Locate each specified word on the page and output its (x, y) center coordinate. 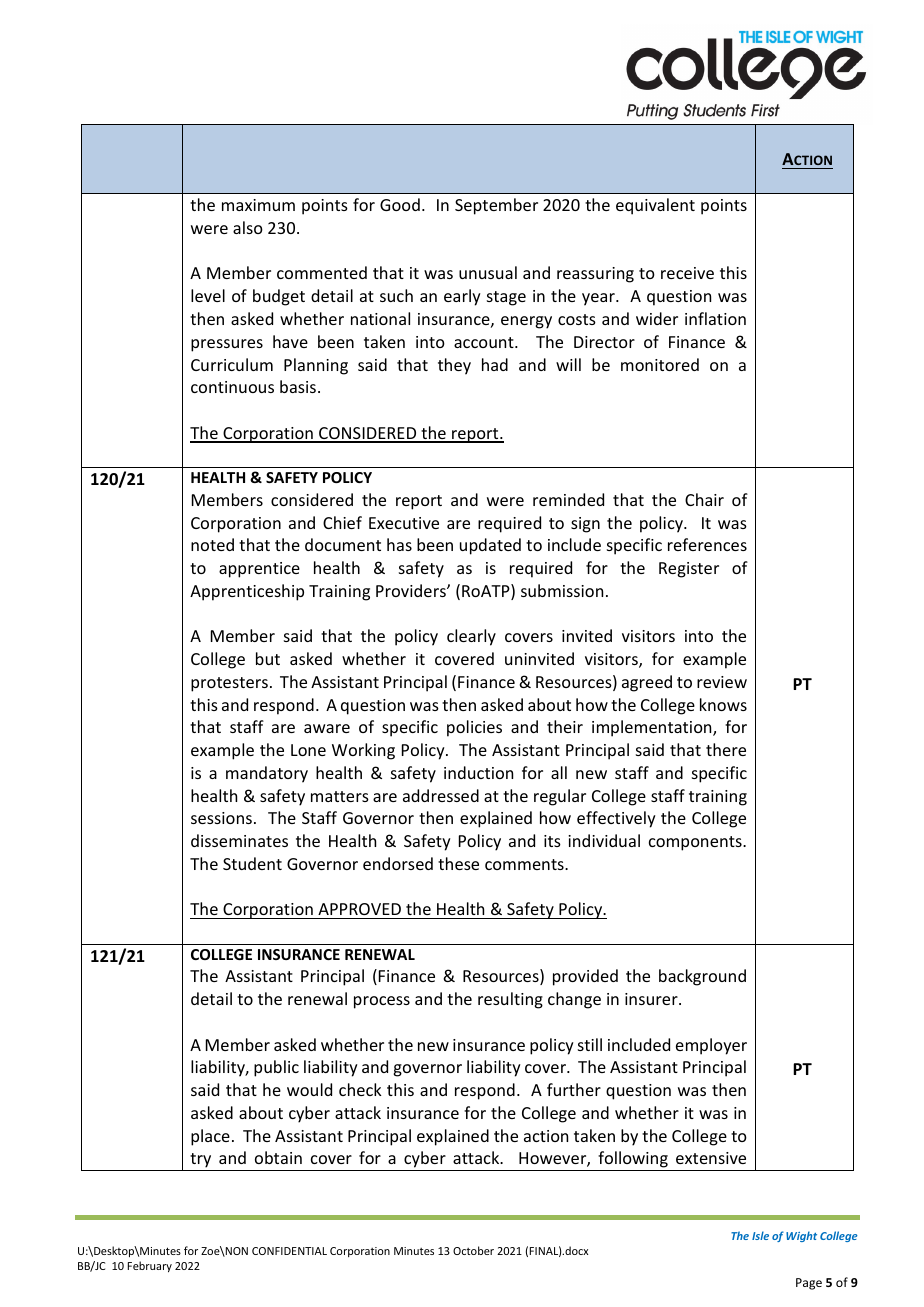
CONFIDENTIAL (289, 1251)
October (473, 1250)
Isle (760, 1235)
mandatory (267, 774)
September (496, 206)
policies (474, 728)
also (248, 227)
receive (687, 273)
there (726, 749)
